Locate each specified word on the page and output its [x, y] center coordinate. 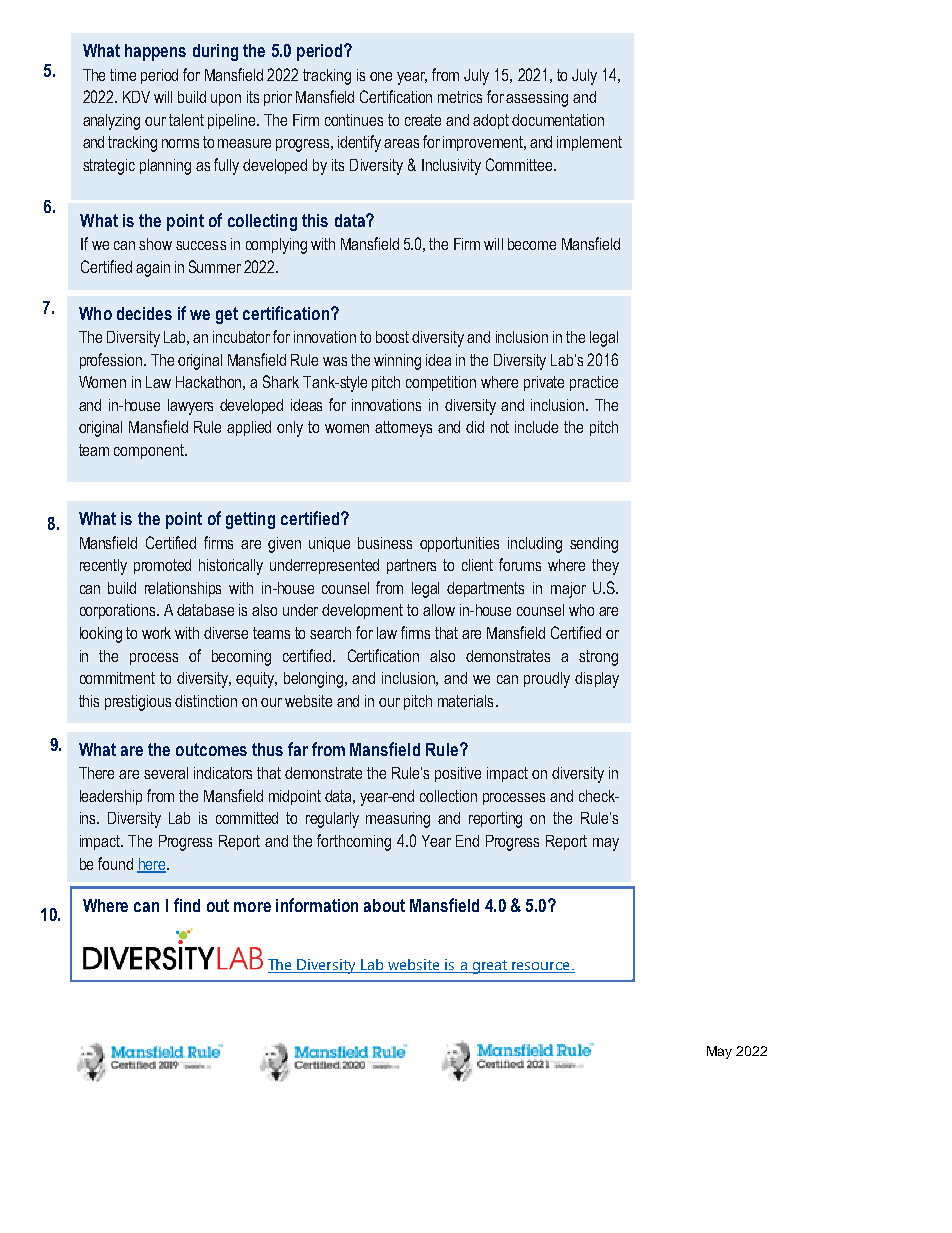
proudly [547, 680]
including [535, 545]
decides [144, 313]
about [384, 905]
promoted [162, 566]
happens [155, 52]
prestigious [138, 703]
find [187, 905]
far [298, 749]
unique [329, 544]
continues [354, 120]
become [532, 244]
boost [392, 337]
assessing [537, 99]
